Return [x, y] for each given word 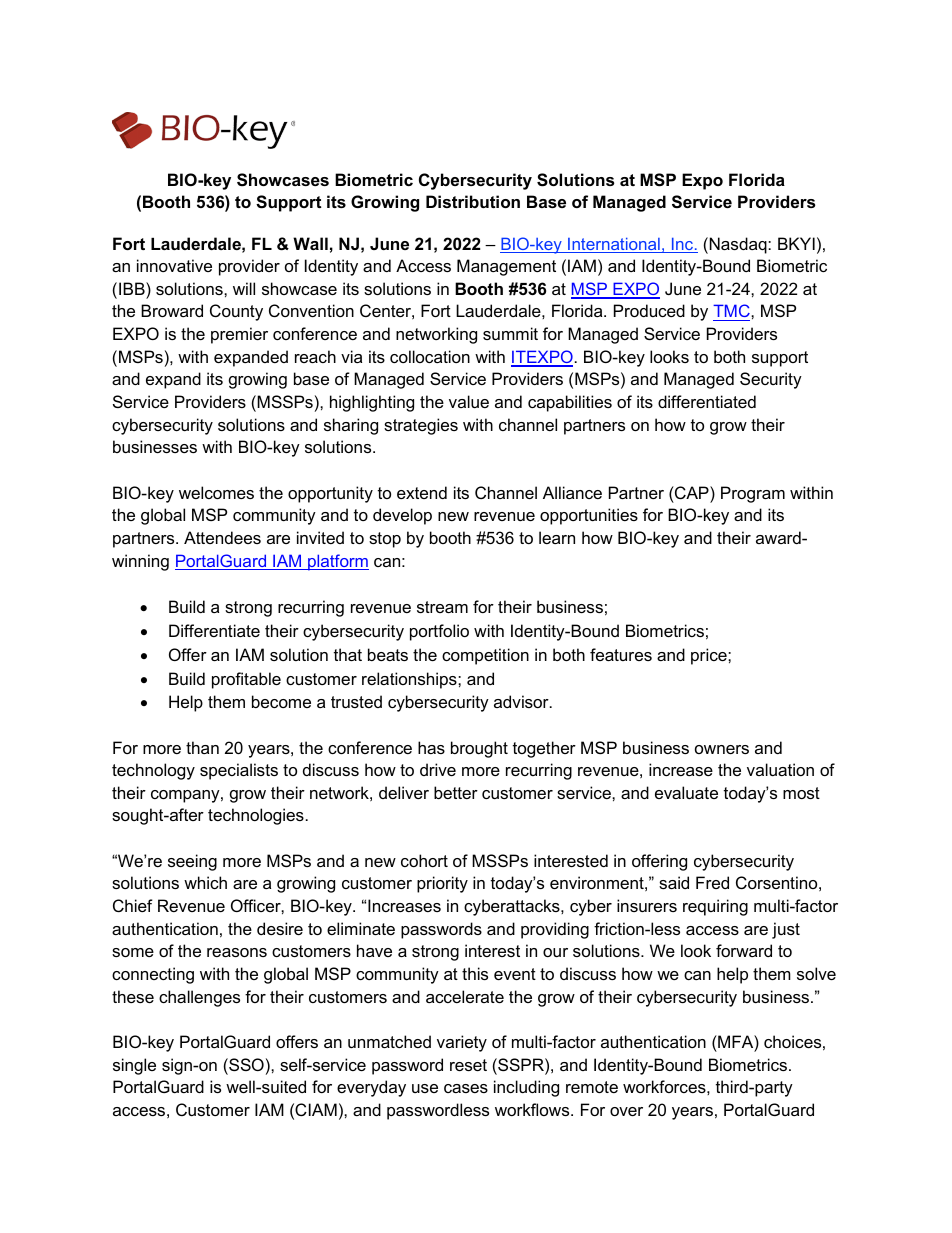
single [134, 1066]
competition [485, 656]
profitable [246, 680]
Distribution [473, 201]
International [614, 245]
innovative [174, 265]
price [710, 656]
